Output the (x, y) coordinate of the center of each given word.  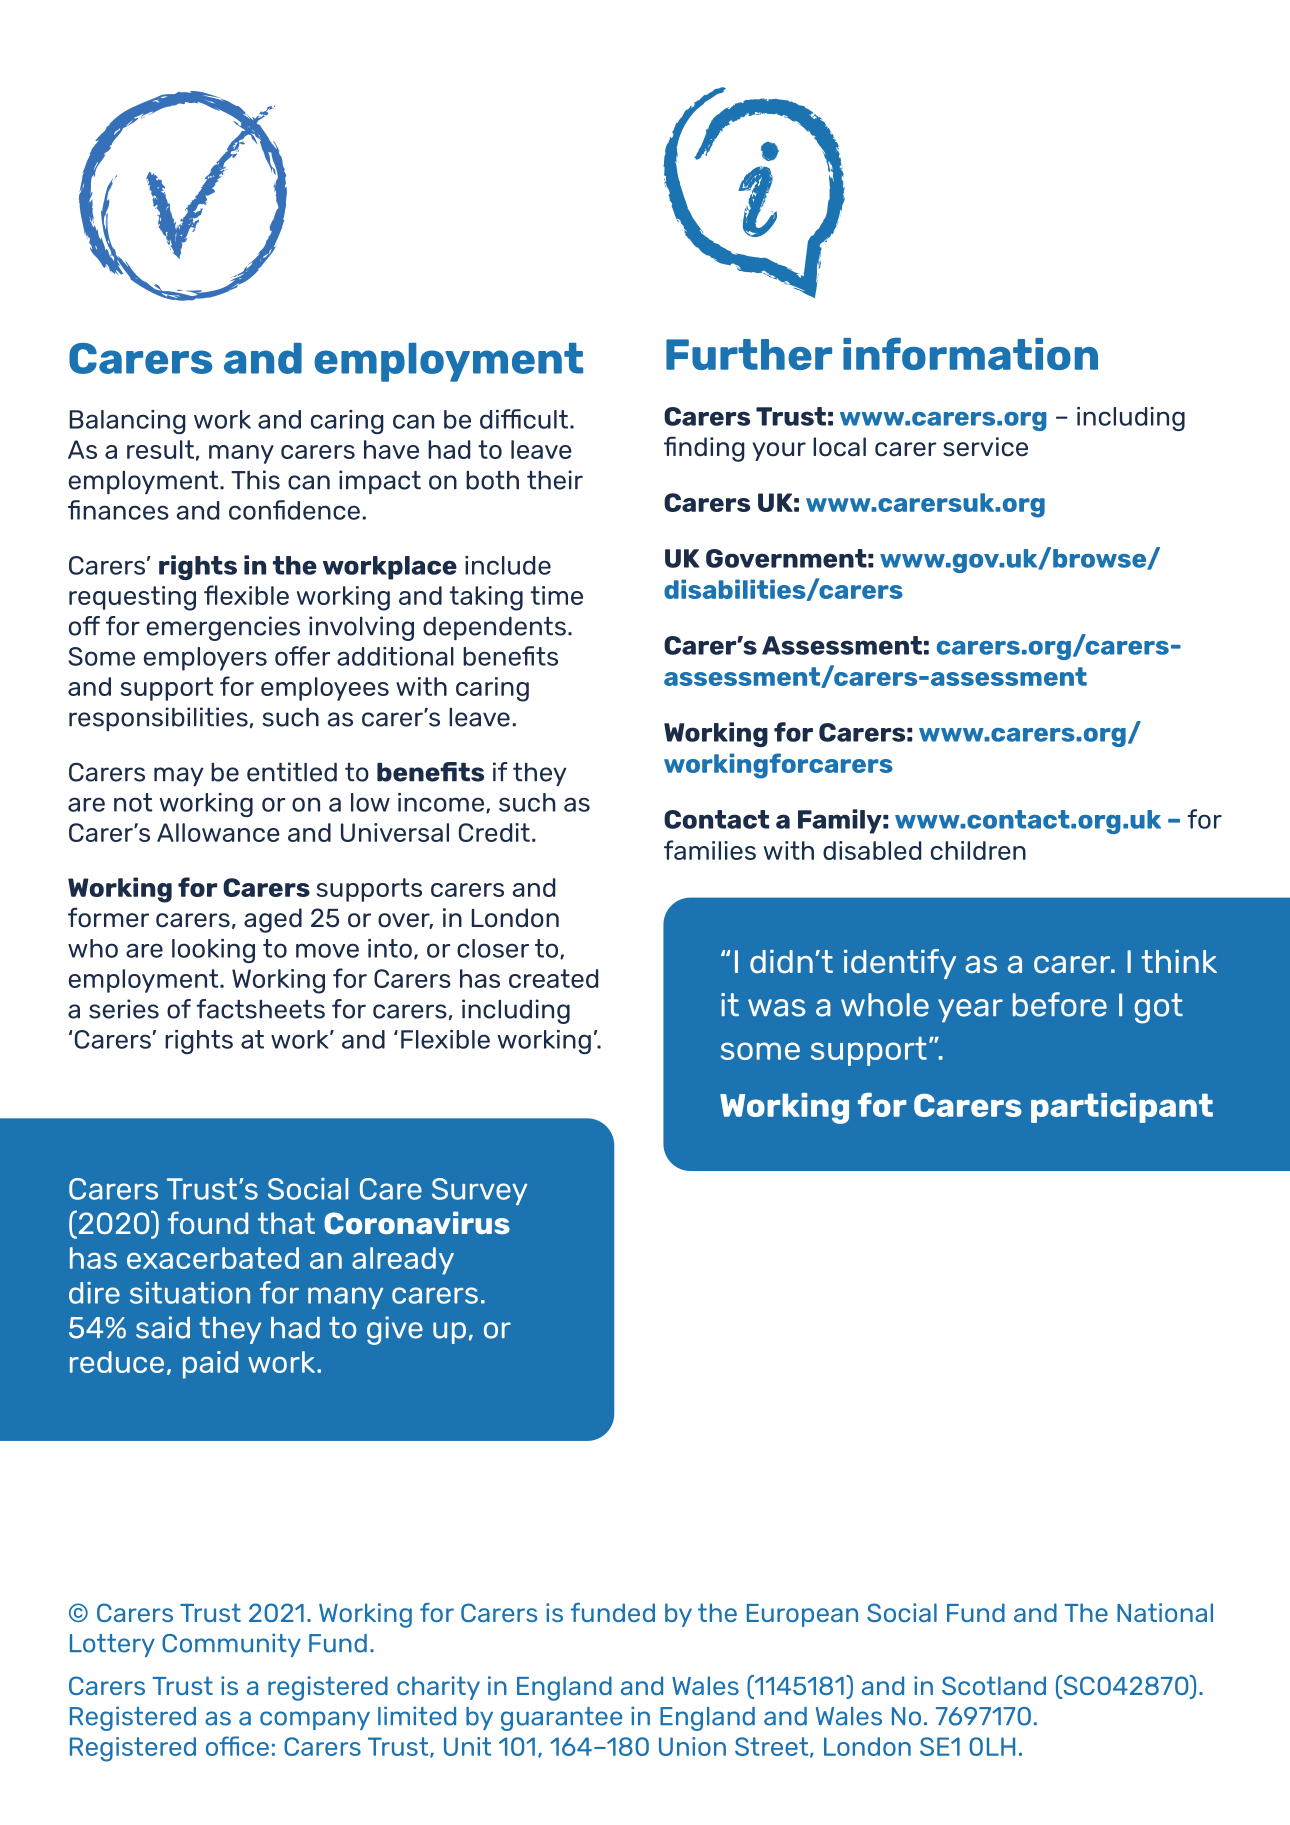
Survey (479, 1191)
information (970, 353)
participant (1122, 1108)
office (237, 1746)
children (978, 850)
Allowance (218, 832)
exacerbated (213, 1258)
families (710, 850)
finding (704, 449)
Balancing (128, 422)
